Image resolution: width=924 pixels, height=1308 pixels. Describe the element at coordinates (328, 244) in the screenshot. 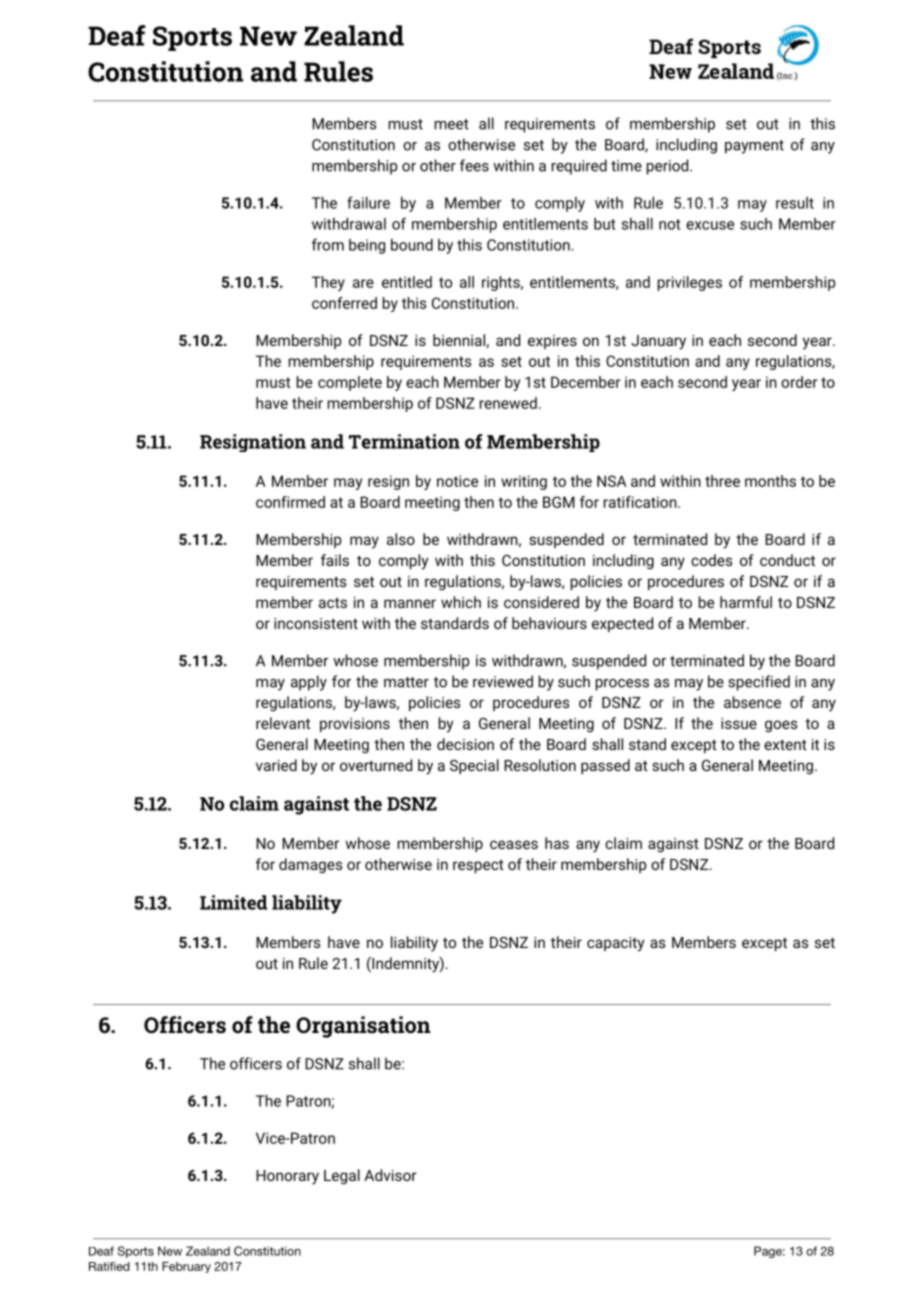

I see `from` at that location.
